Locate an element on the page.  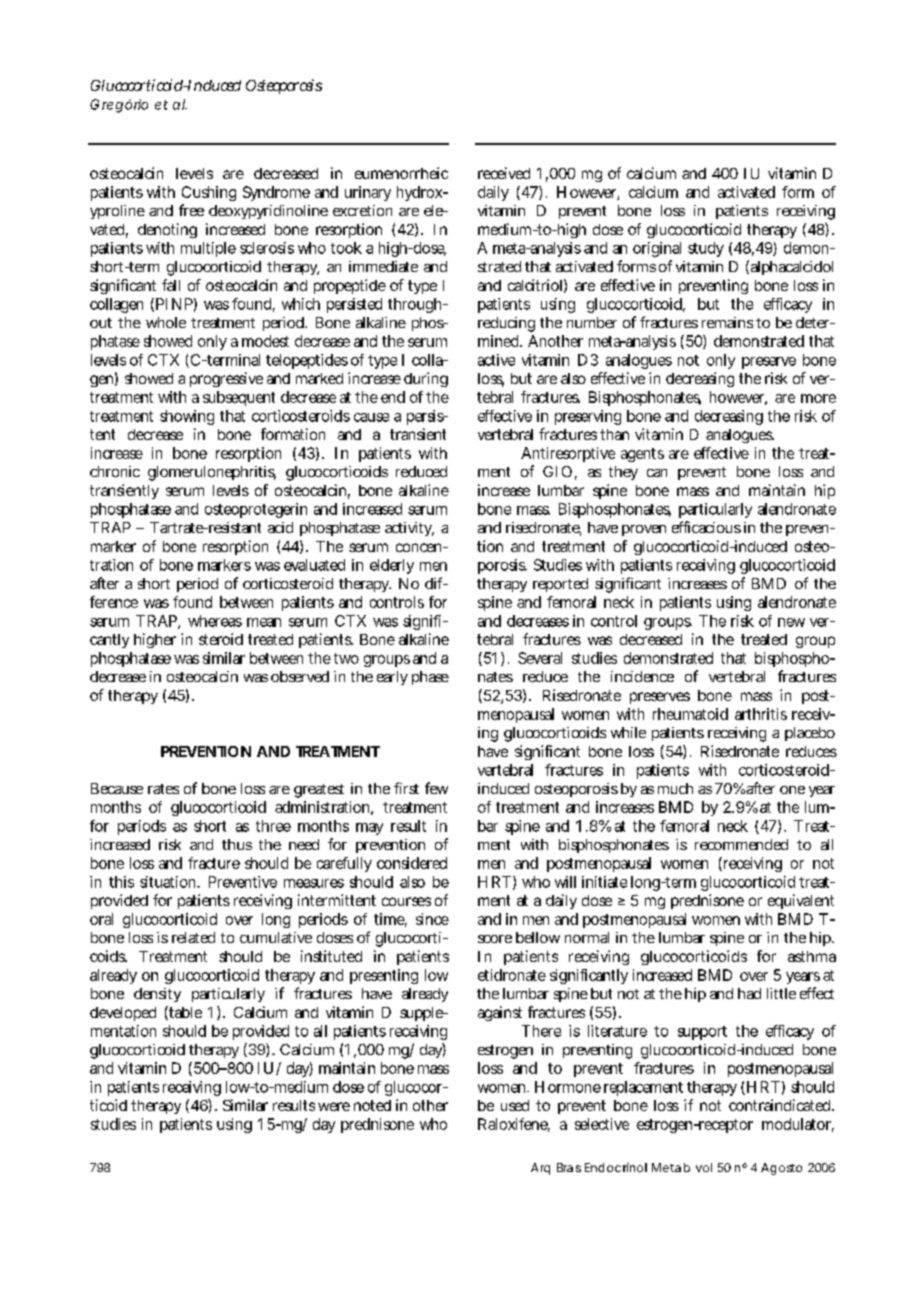
Raloxifene is located at coordinates (514, 1125).
